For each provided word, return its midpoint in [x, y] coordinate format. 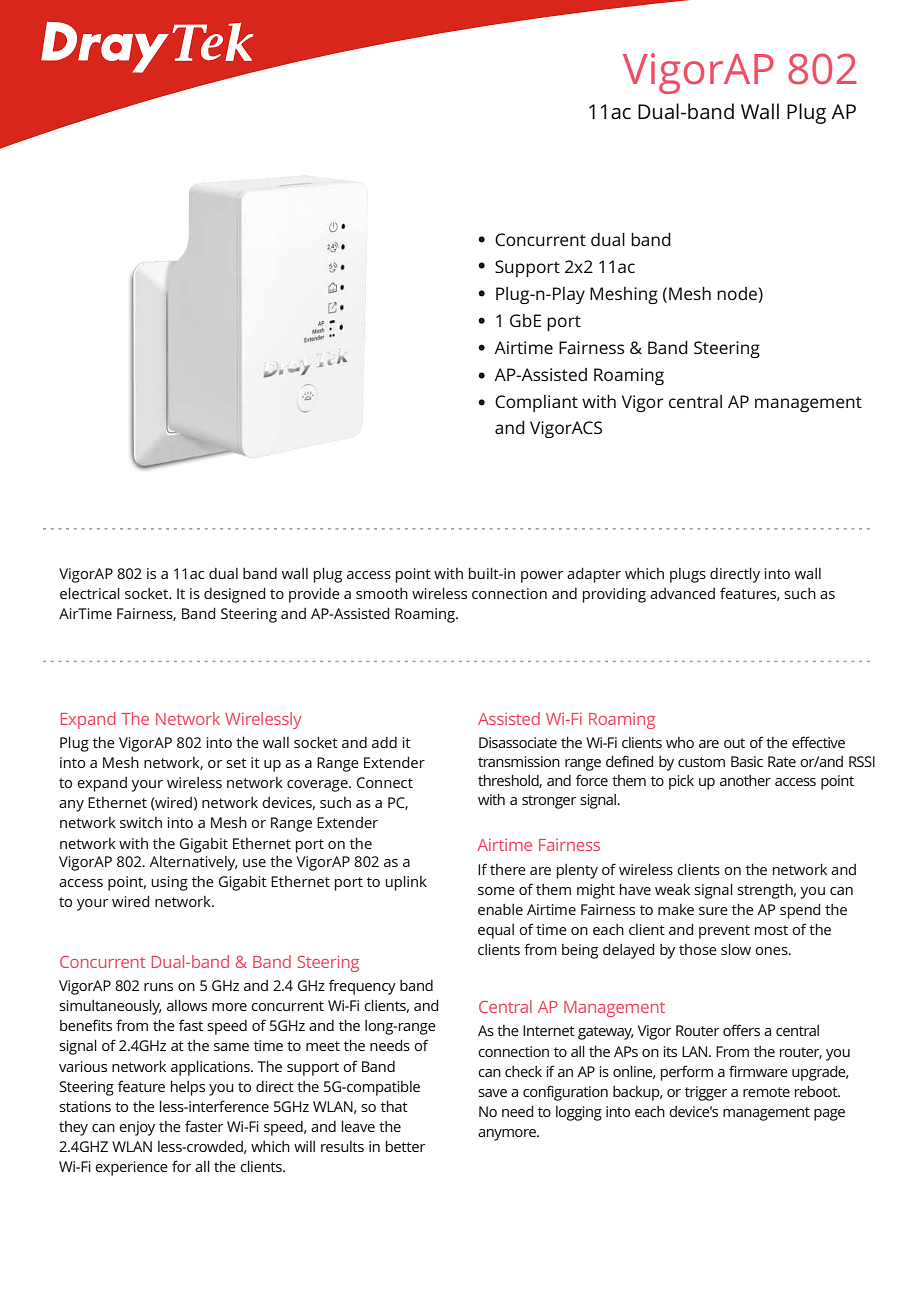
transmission [519, 761]
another [745, 780]
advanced [682, 593]
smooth [382, 593]
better [405, 1146]
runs [158, 987]
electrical [90, 593]
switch [141, 822]
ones [772, 951]
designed [235, 595]
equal [496, 931]
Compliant [536, 403]
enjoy [137, 1128]
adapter [594, 575]
